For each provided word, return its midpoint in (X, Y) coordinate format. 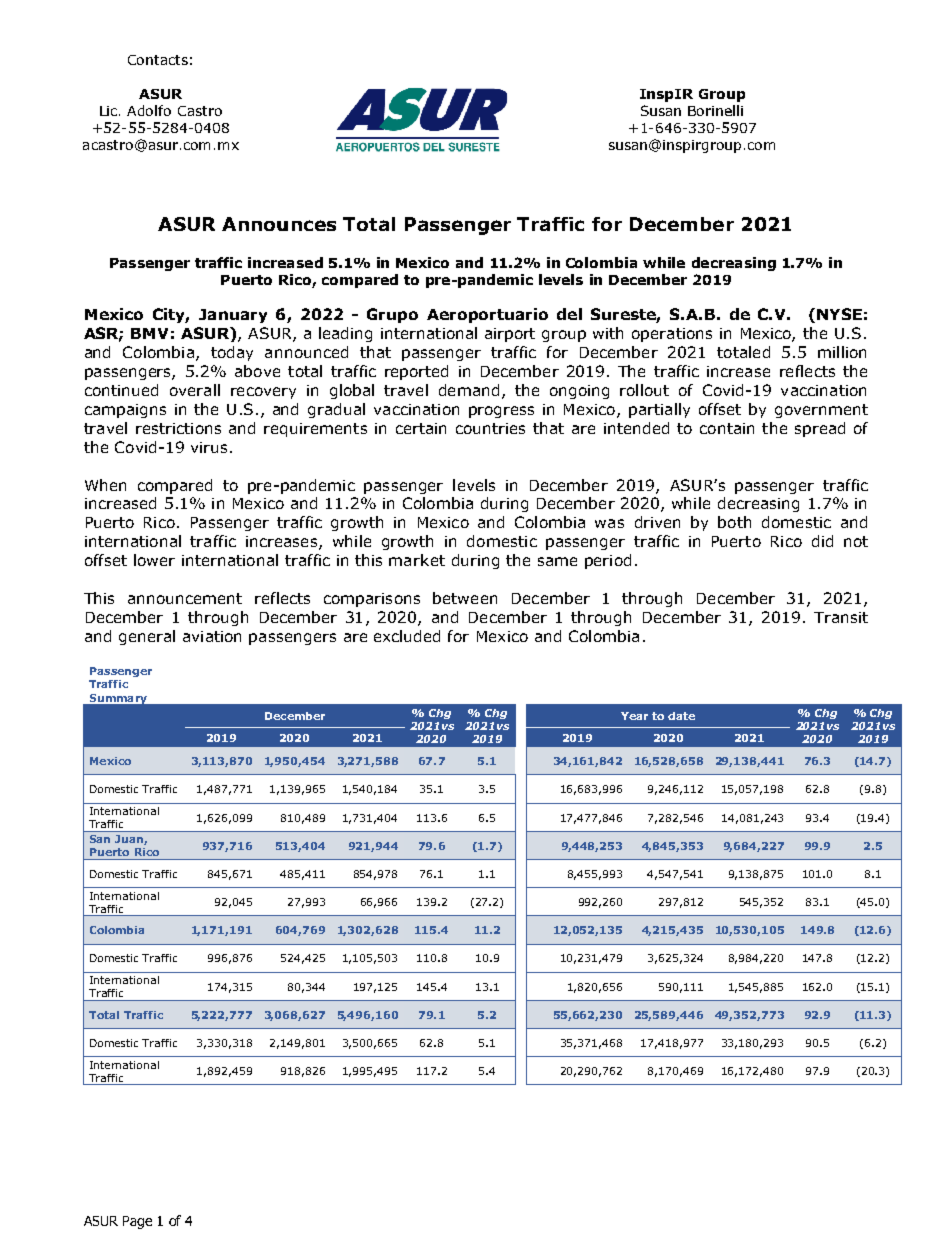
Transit (841, 617)
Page (137, 1222)
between (465, 598)
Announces (279, 224)
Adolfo (149, 110)
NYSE (839, 314)
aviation (212, 636)
